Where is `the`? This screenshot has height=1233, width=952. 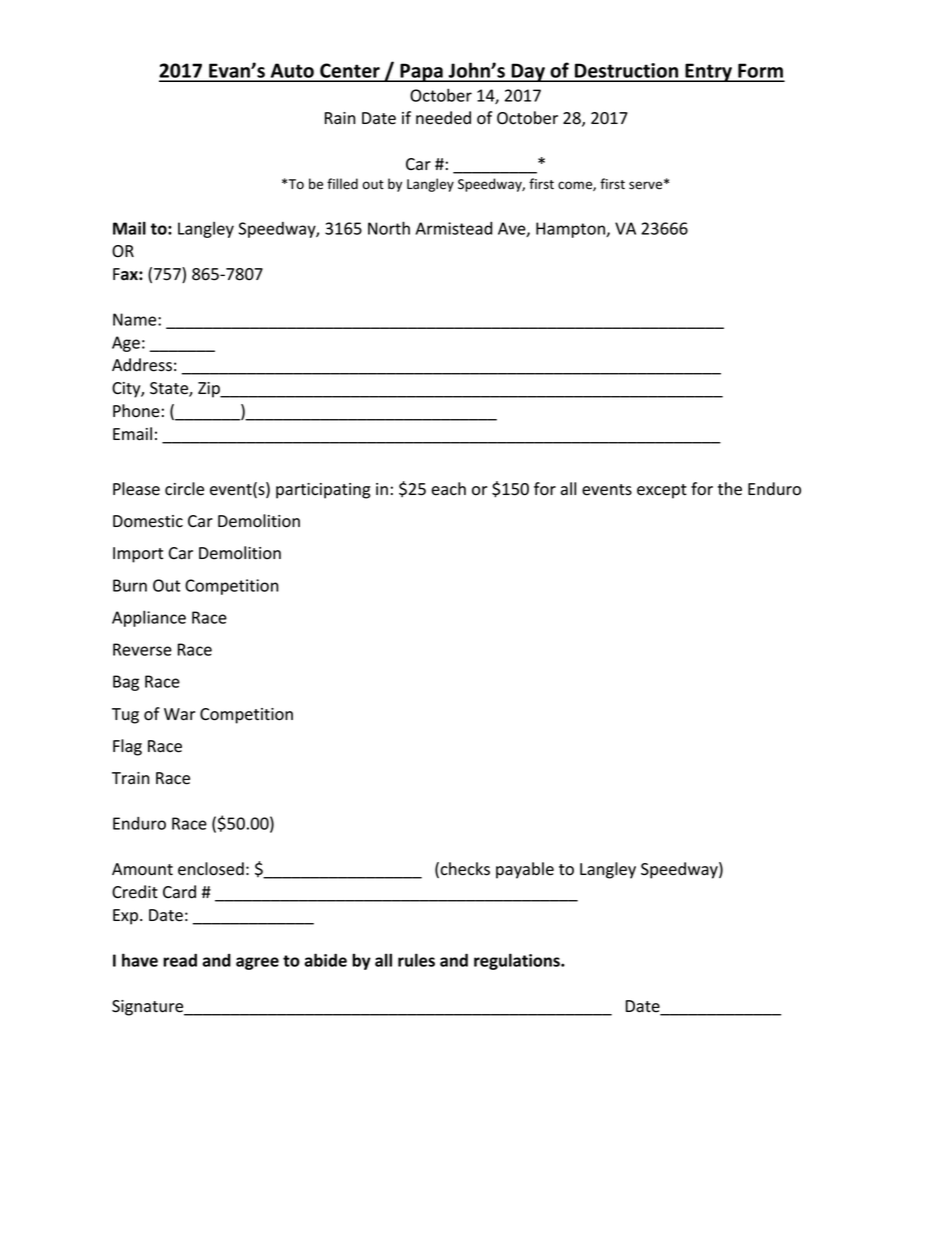 the is located at coordinates (730, 489).
